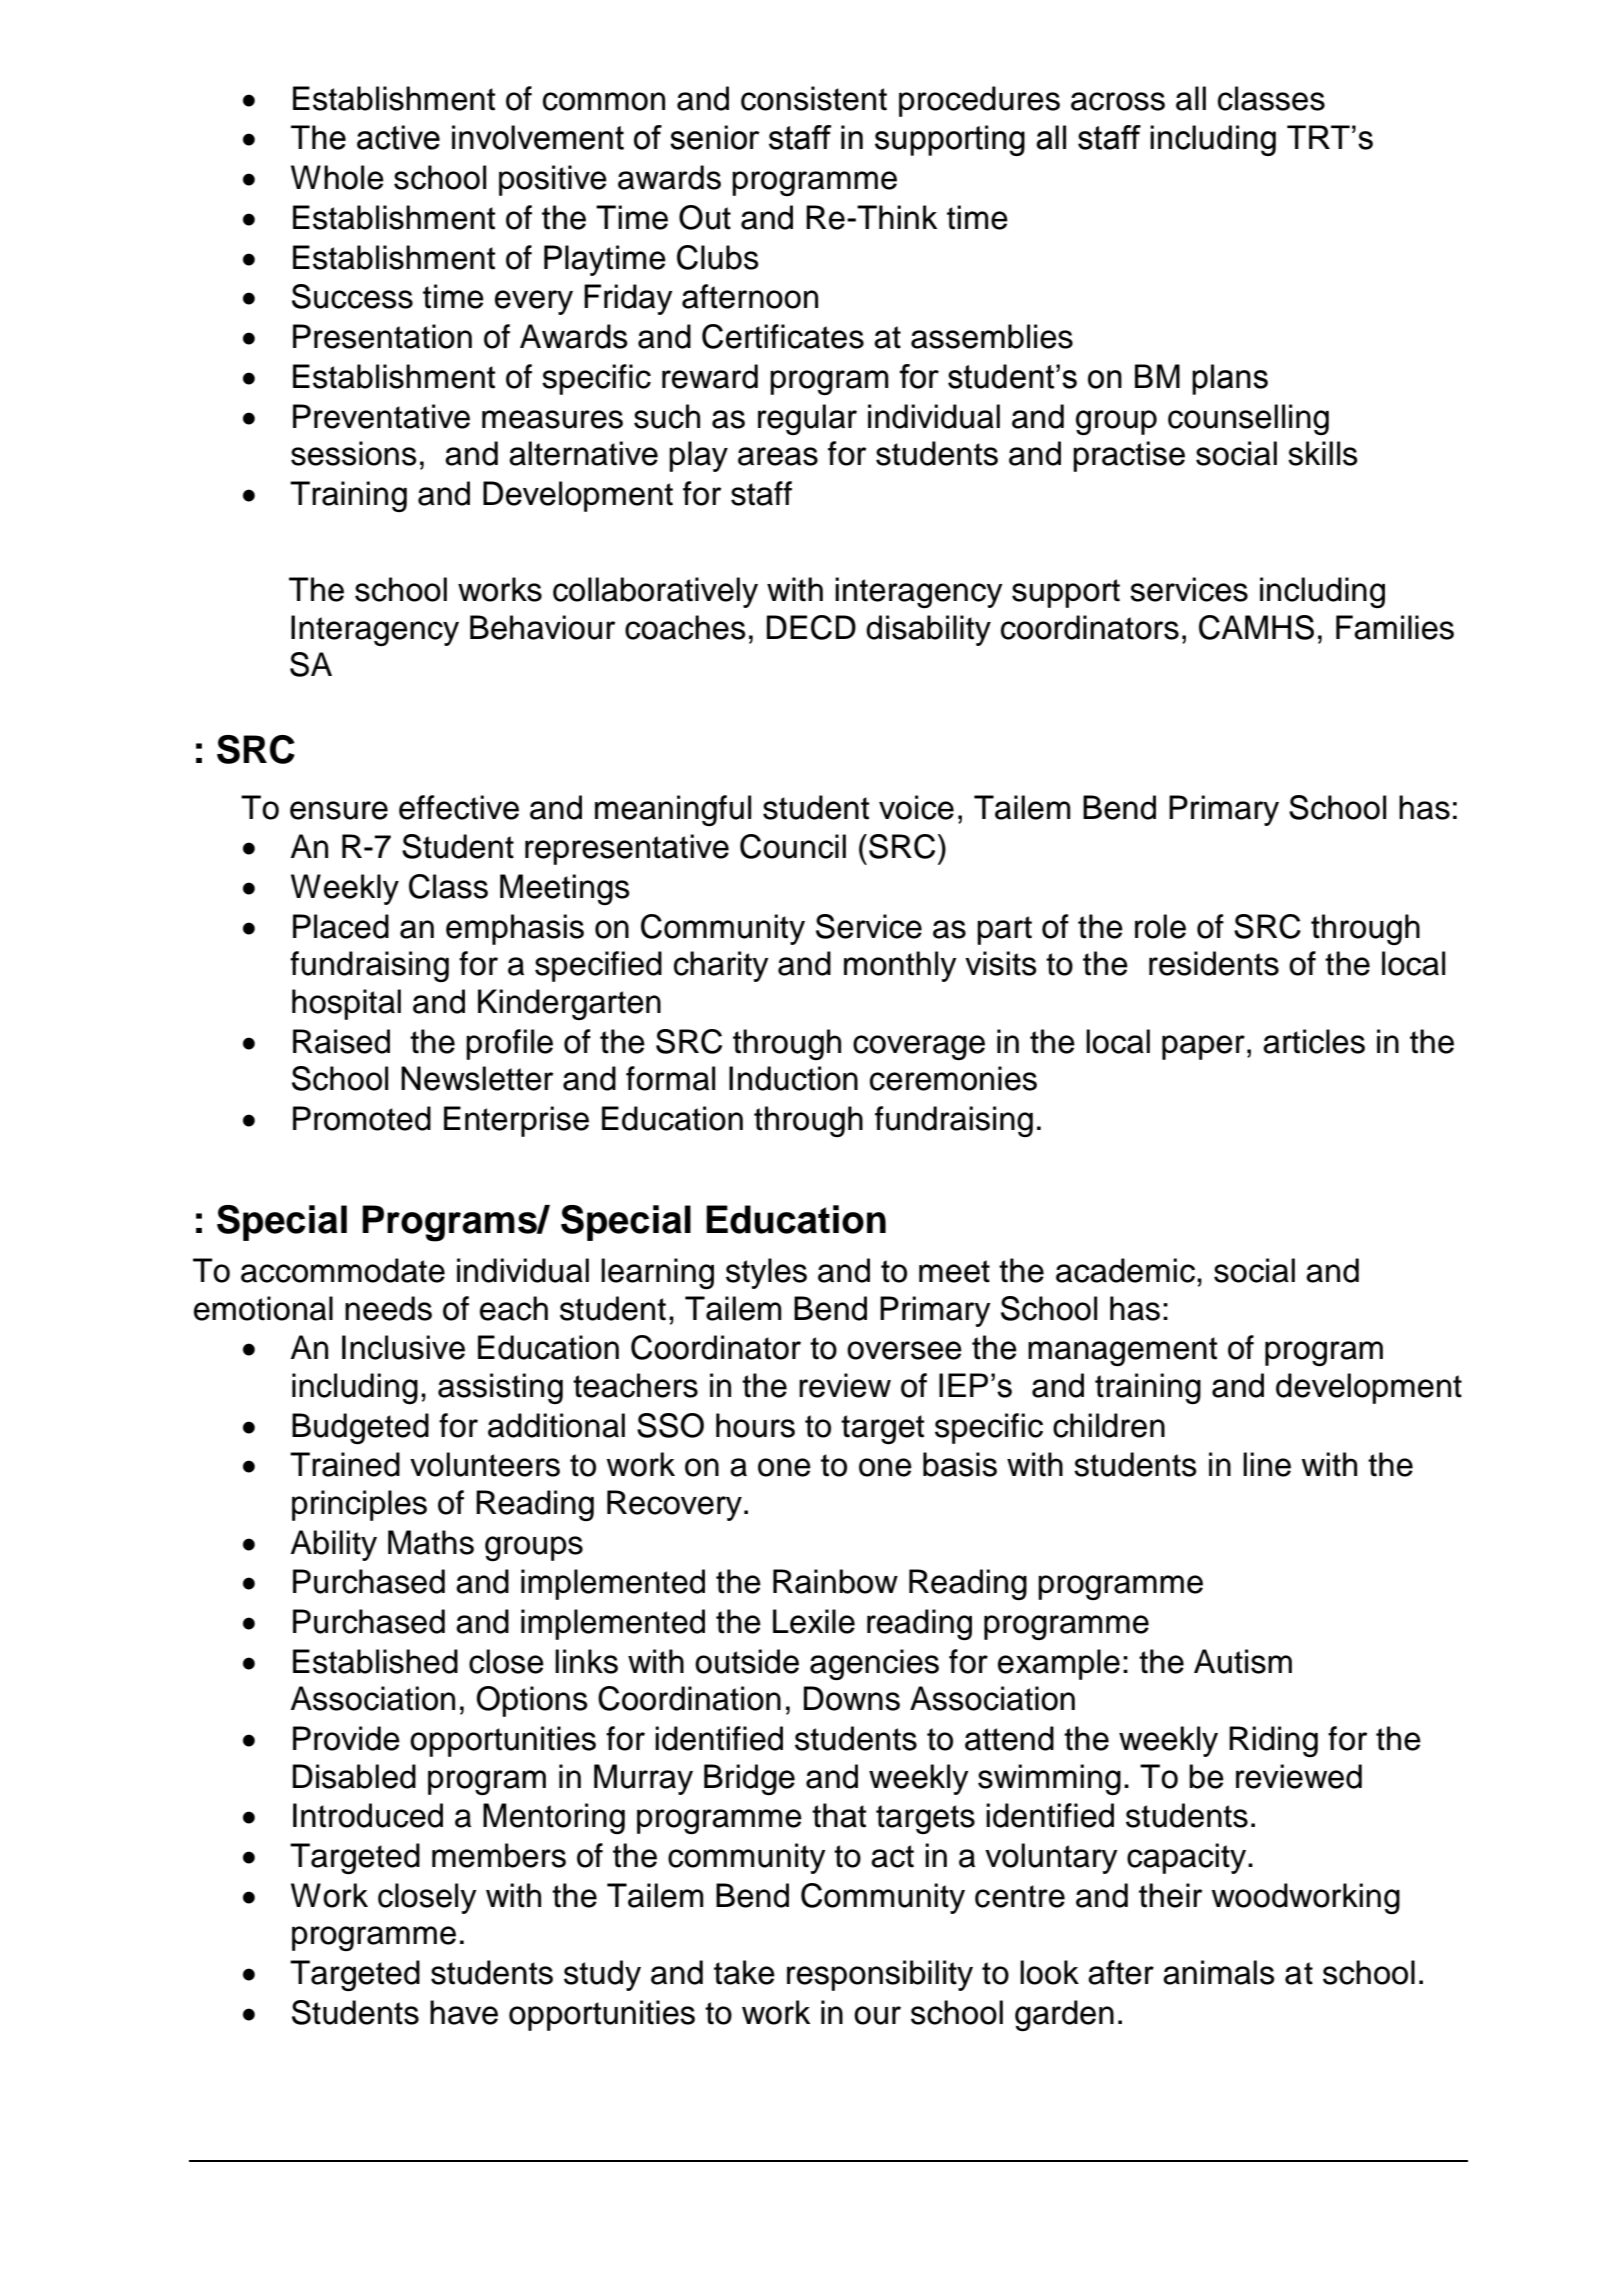 The height and width of the document is (2287, 1617). Describe the element at coordinates (459, 807) in the document. I see `effective` at that location.
